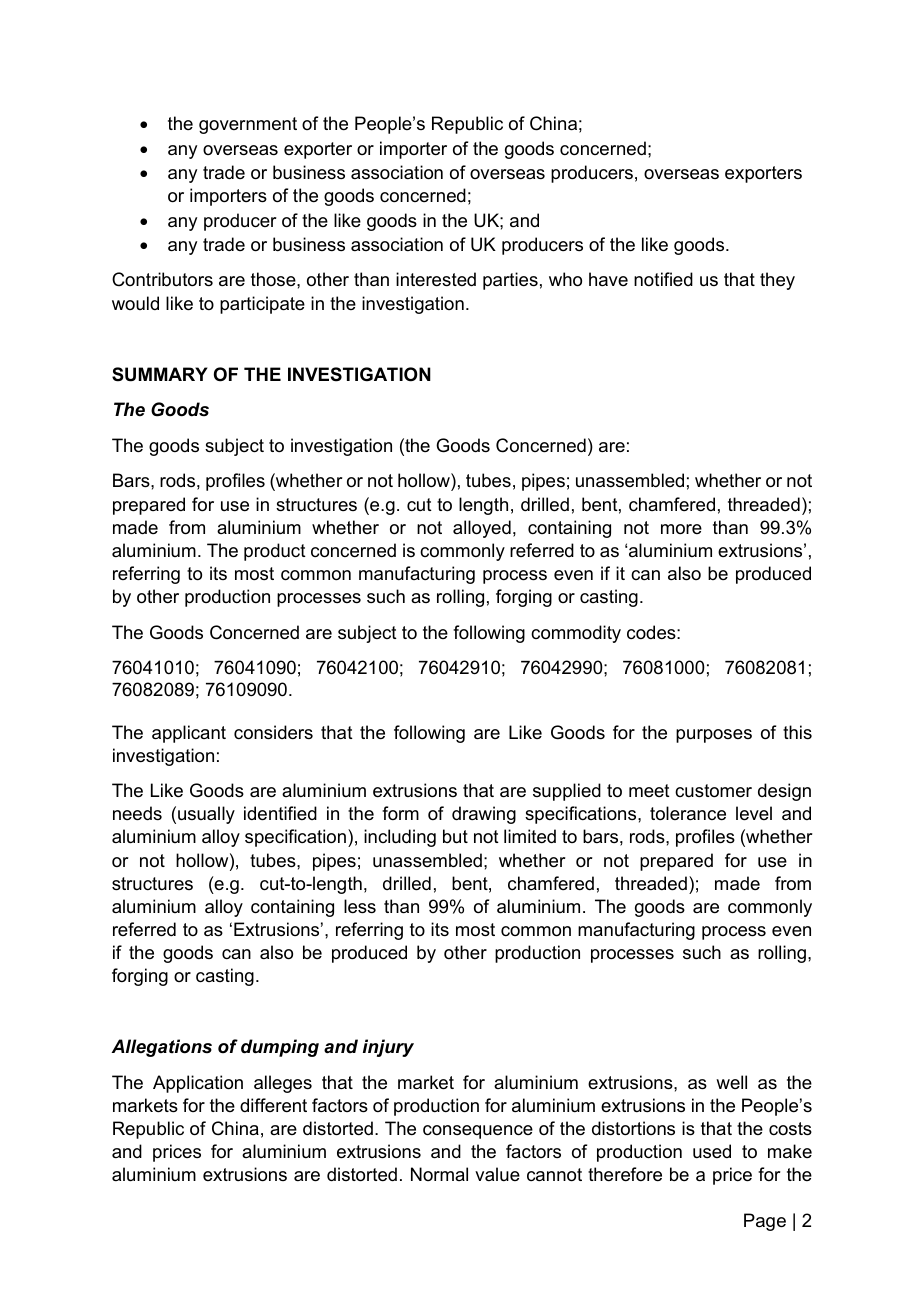 The height and width of the page is (1308, 924). I want to click on interested, so click(436, 279).
